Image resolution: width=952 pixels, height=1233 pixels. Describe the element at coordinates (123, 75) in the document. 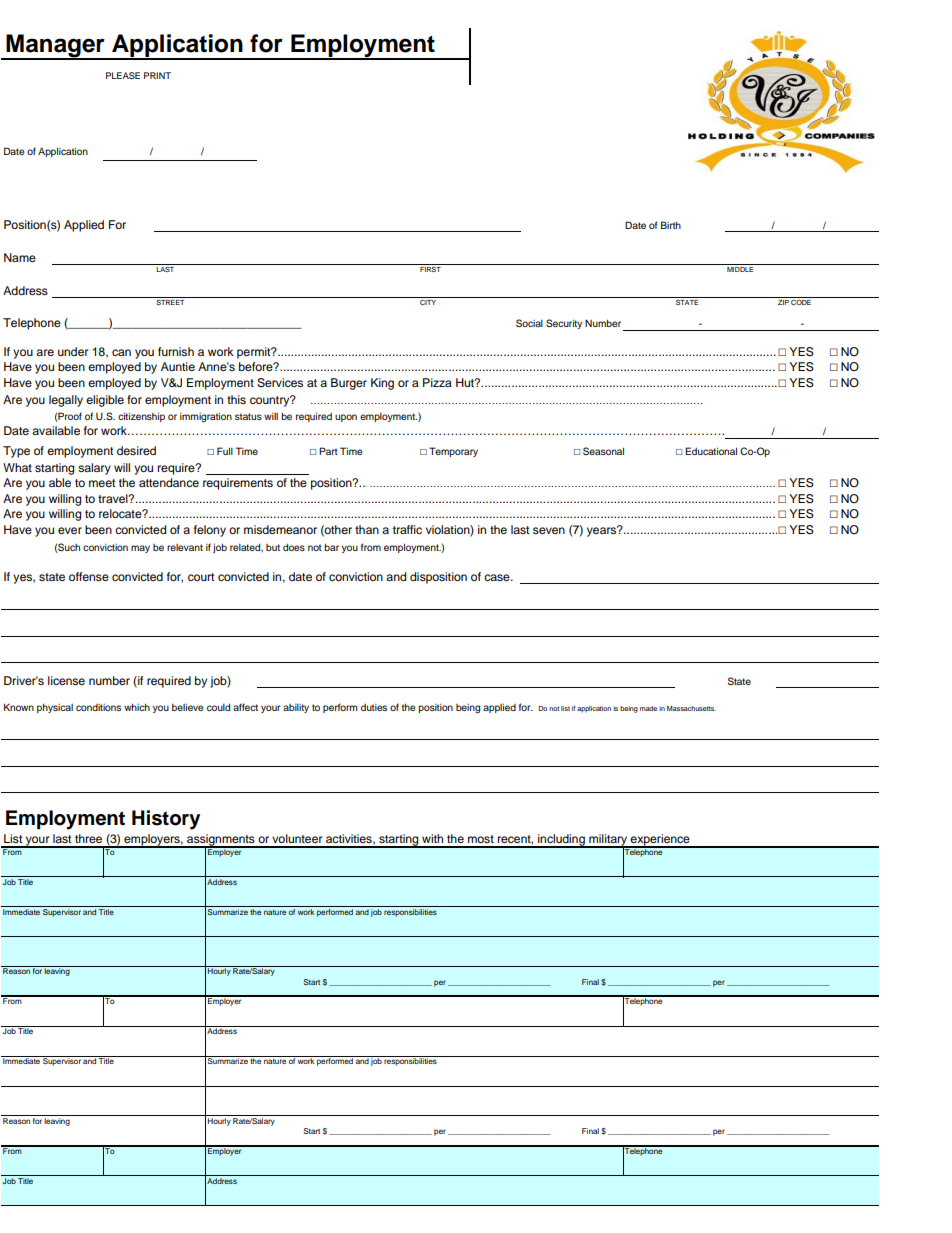

I see `PLEASE` at that location.
